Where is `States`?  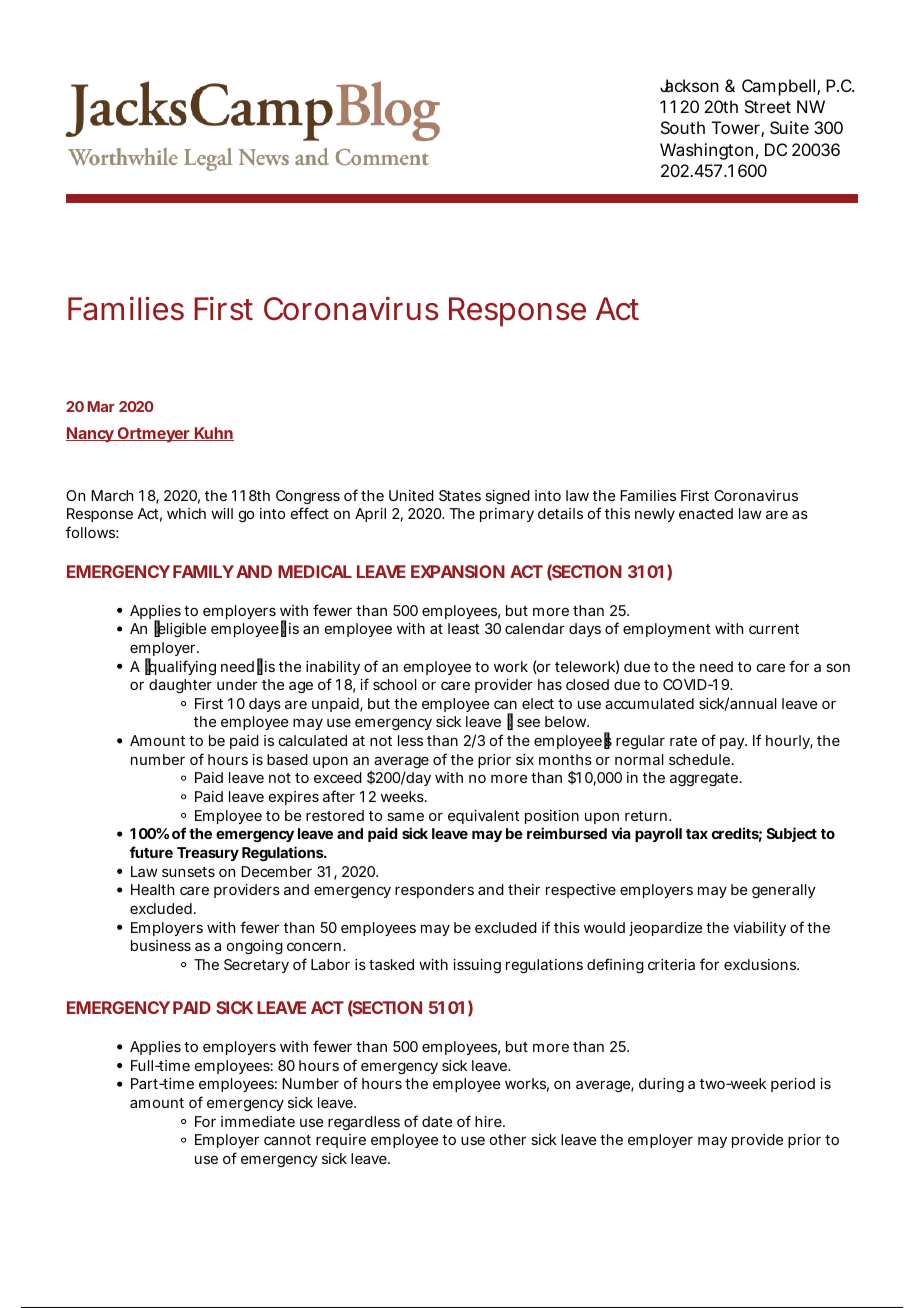
States is located at coordinates (460, 495).
